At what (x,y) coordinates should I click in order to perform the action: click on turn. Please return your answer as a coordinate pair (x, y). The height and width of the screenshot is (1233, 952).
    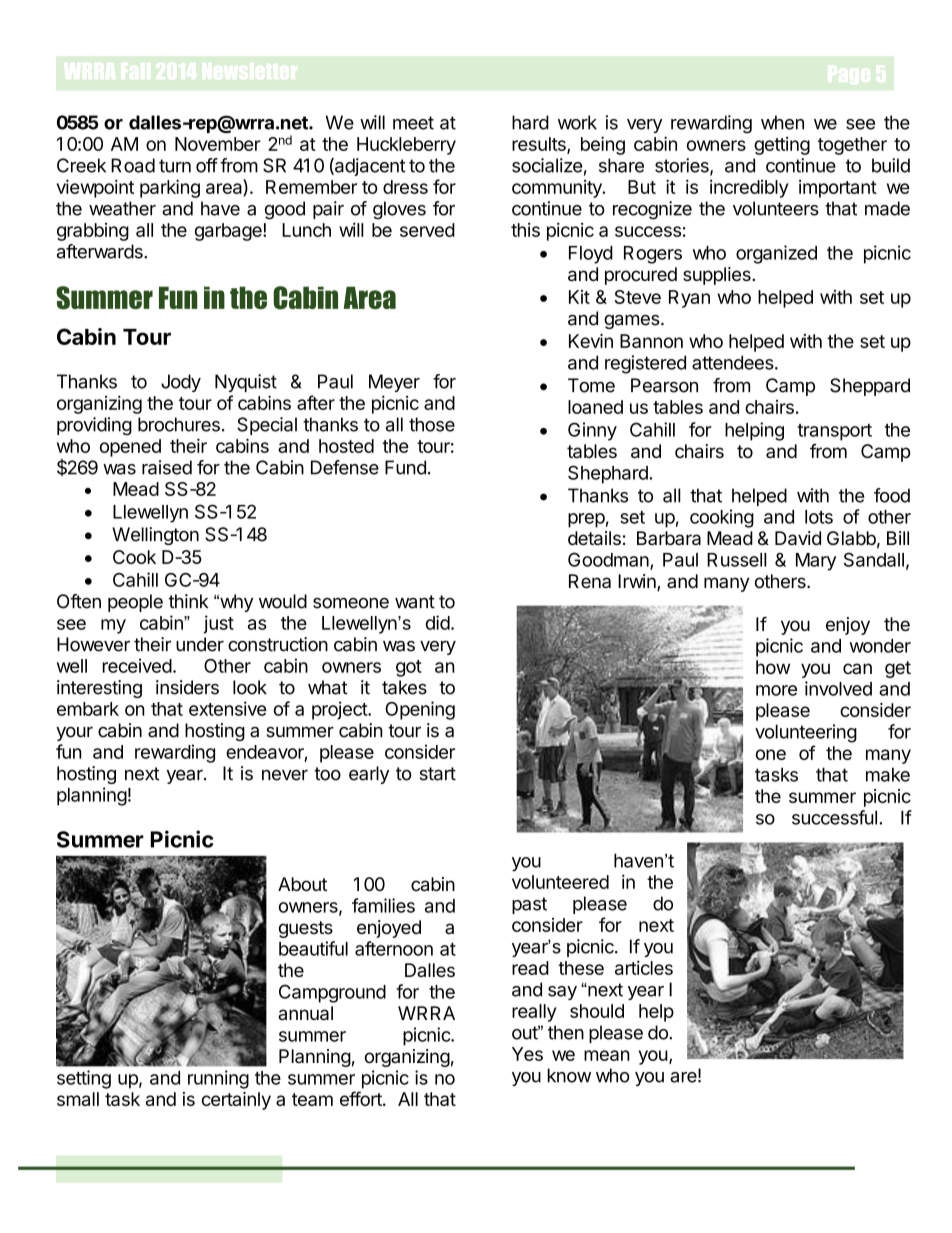
    Looking at the image, I should click on (175, 166).
